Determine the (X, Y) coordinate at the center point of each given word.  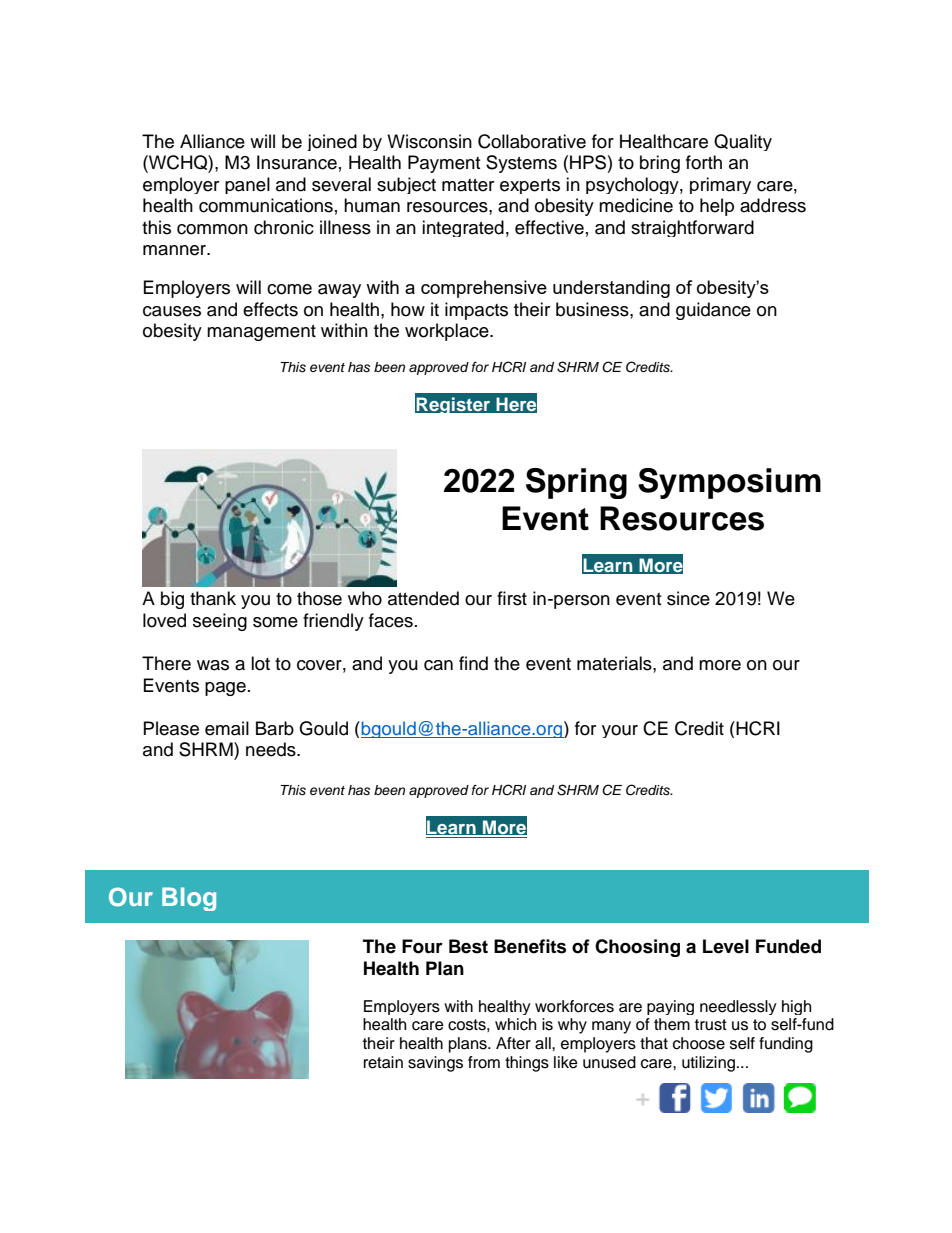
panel (247, 185)
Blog (189, 899)
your (620, 731)
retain (383, 1062)
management (261, 333)
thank (213, 598)
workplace (448, 332)
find (473, 663)
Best (468, 946)
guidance (713, 311)
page (225, 689)
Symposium (729, 483)
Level (726, 946)
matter (468, 185)
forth (704, 162)
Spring (576, 483)
